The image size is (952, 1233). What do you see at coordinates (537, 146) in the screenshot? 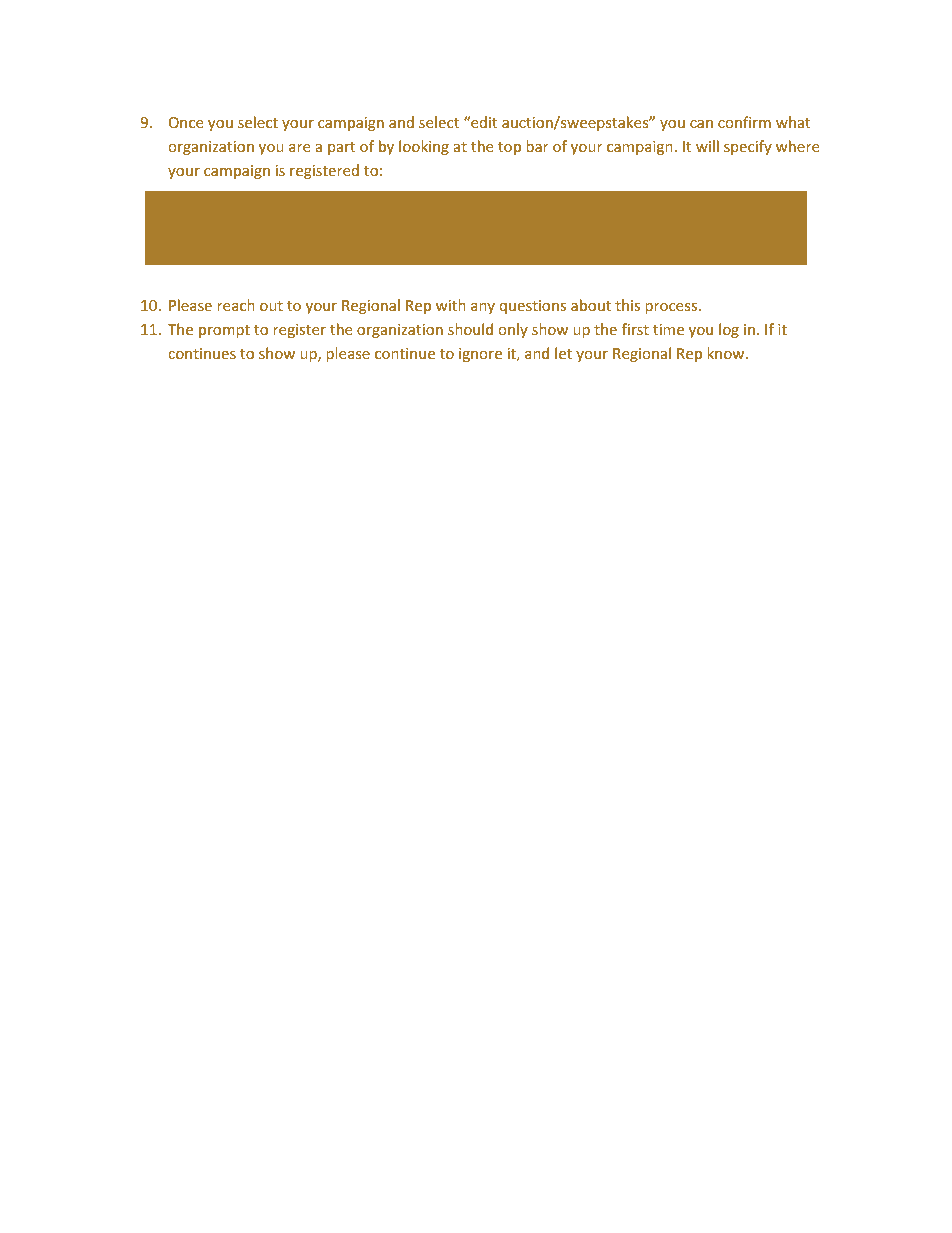
I see `bar` at bounding box center [537, 146].
